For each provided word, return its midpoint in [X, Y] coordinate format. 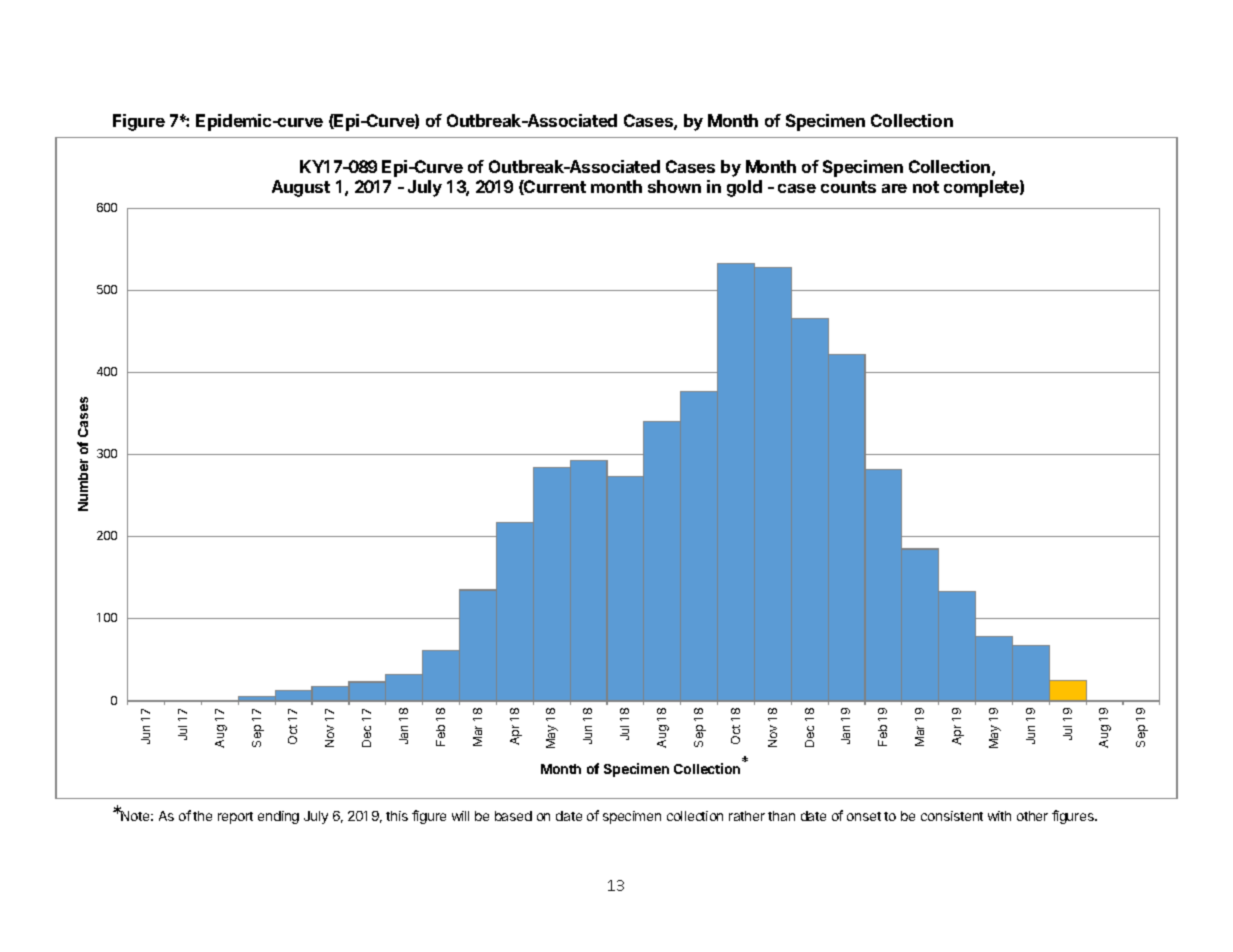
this [397, 816]
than [781, 816]
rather [747, 816]
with [999, 816]
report [235, 818]
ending [278, 817]
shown [674, 186]
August [301, 188]
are [894, 188]
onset [864, 816]
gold [744, 188]
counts [848, 187]
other [1032, 816]
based [513, 816]
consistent [952, 816]
